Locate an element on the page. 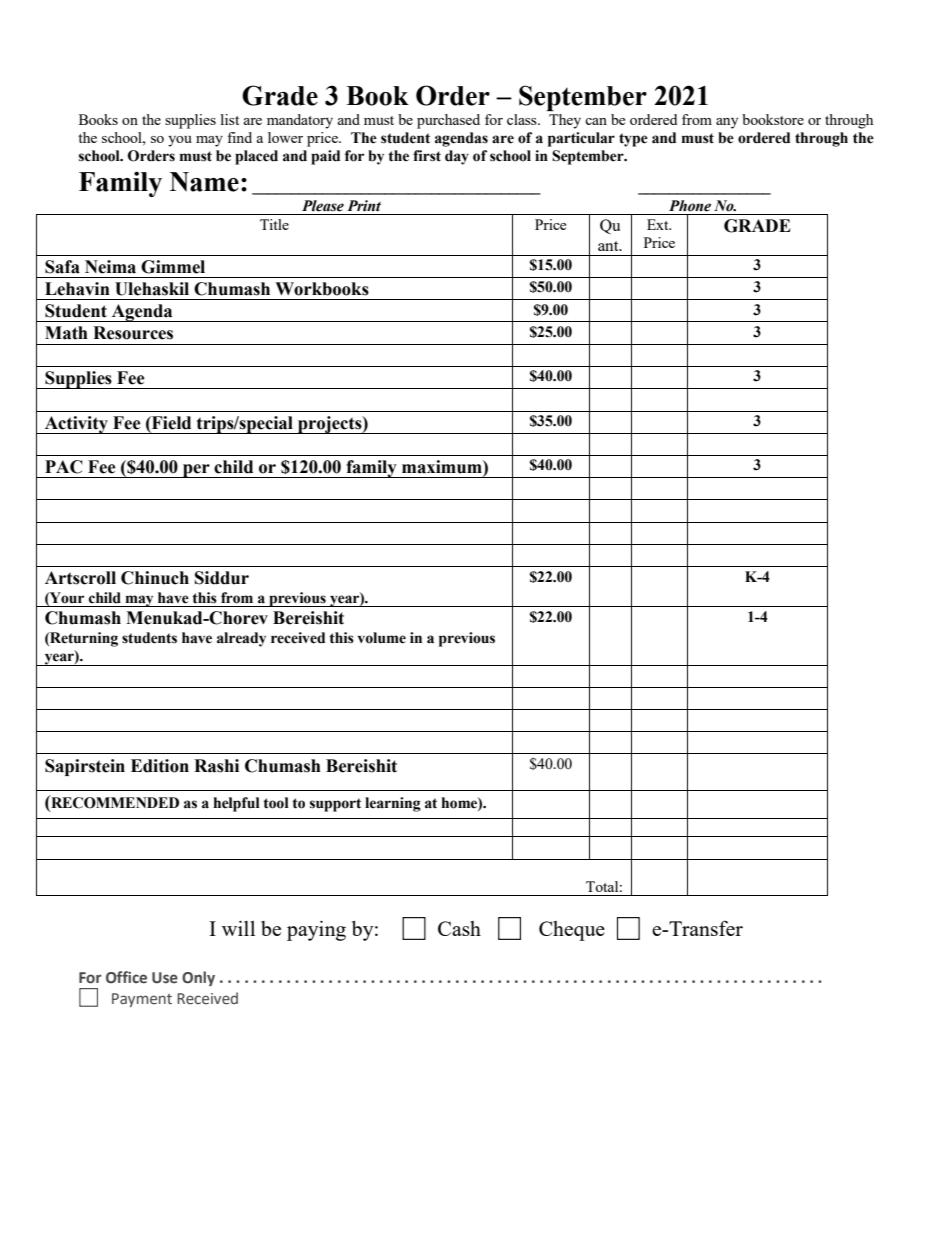 Image resolution: width=952 pixels, height=1233 pixels. Edition is located at coordinates (160, 766).
